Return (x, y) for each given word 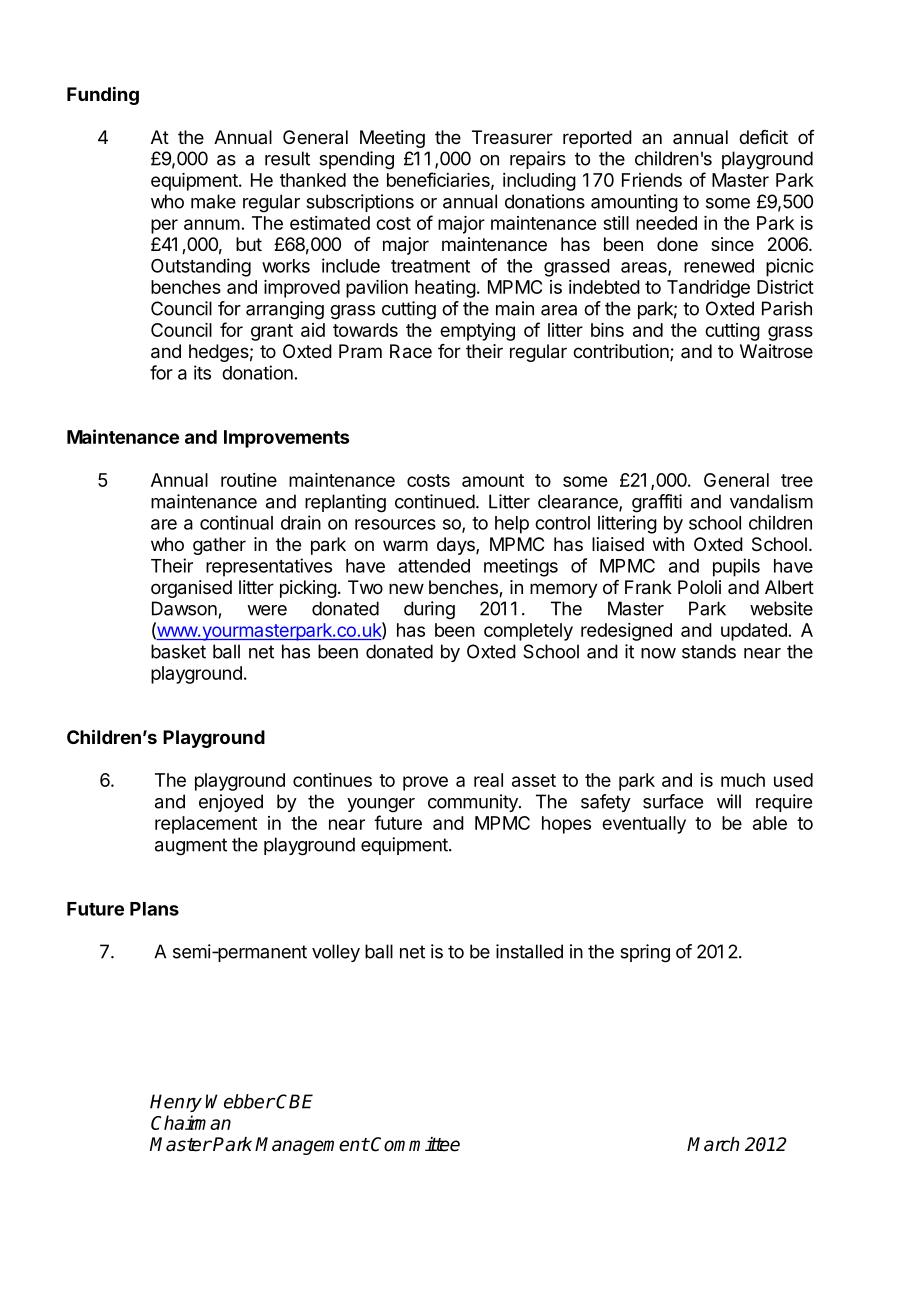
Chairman (191, 1122)
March (713, 1144)
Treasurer (512, 137)
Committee (415, 1144)
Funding (103, 95)
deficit (763, 137)
